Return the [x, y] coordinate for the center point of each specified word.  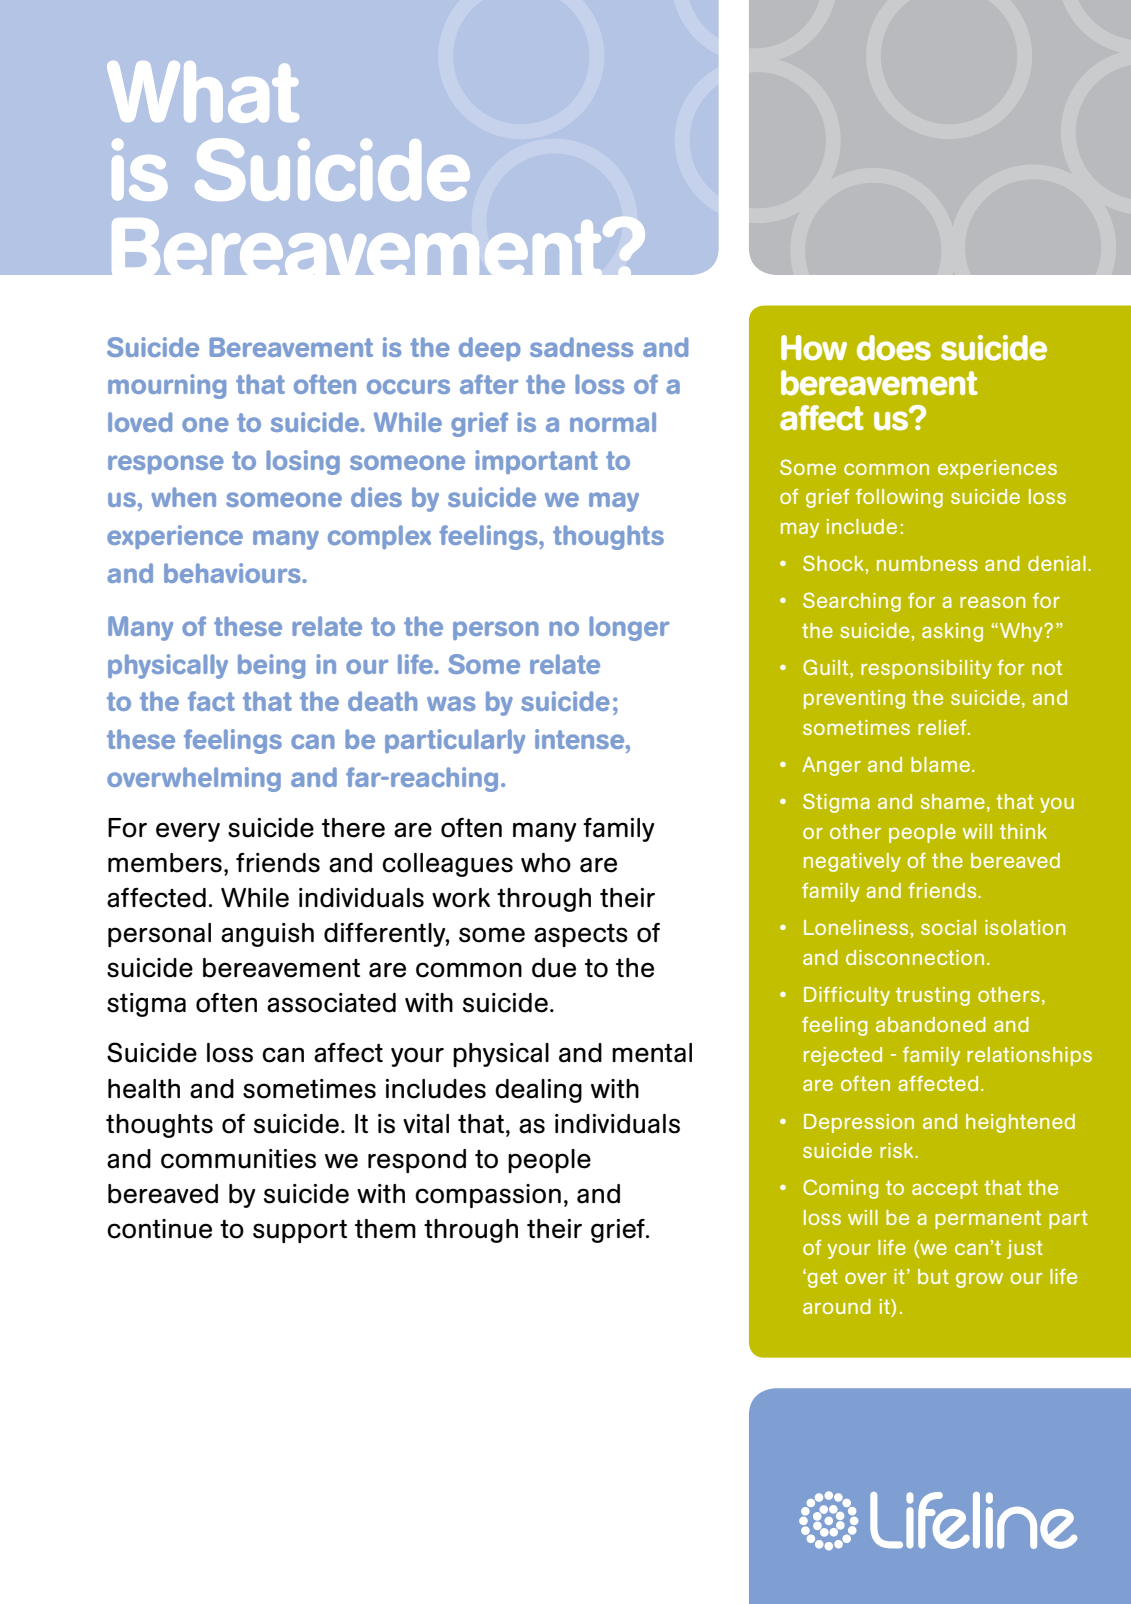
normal [613, 422]
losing [303, 462]
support [300, 1231]
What [203, 92]
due [554, 968]
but [933, 1276]
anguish [267, 935]
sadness [581, 347]
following [899, 498]
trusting [933, 996]
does [894, 348]
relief [943, 727]
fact [211, 701]
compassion [488, 1196]
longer [629, 628]
